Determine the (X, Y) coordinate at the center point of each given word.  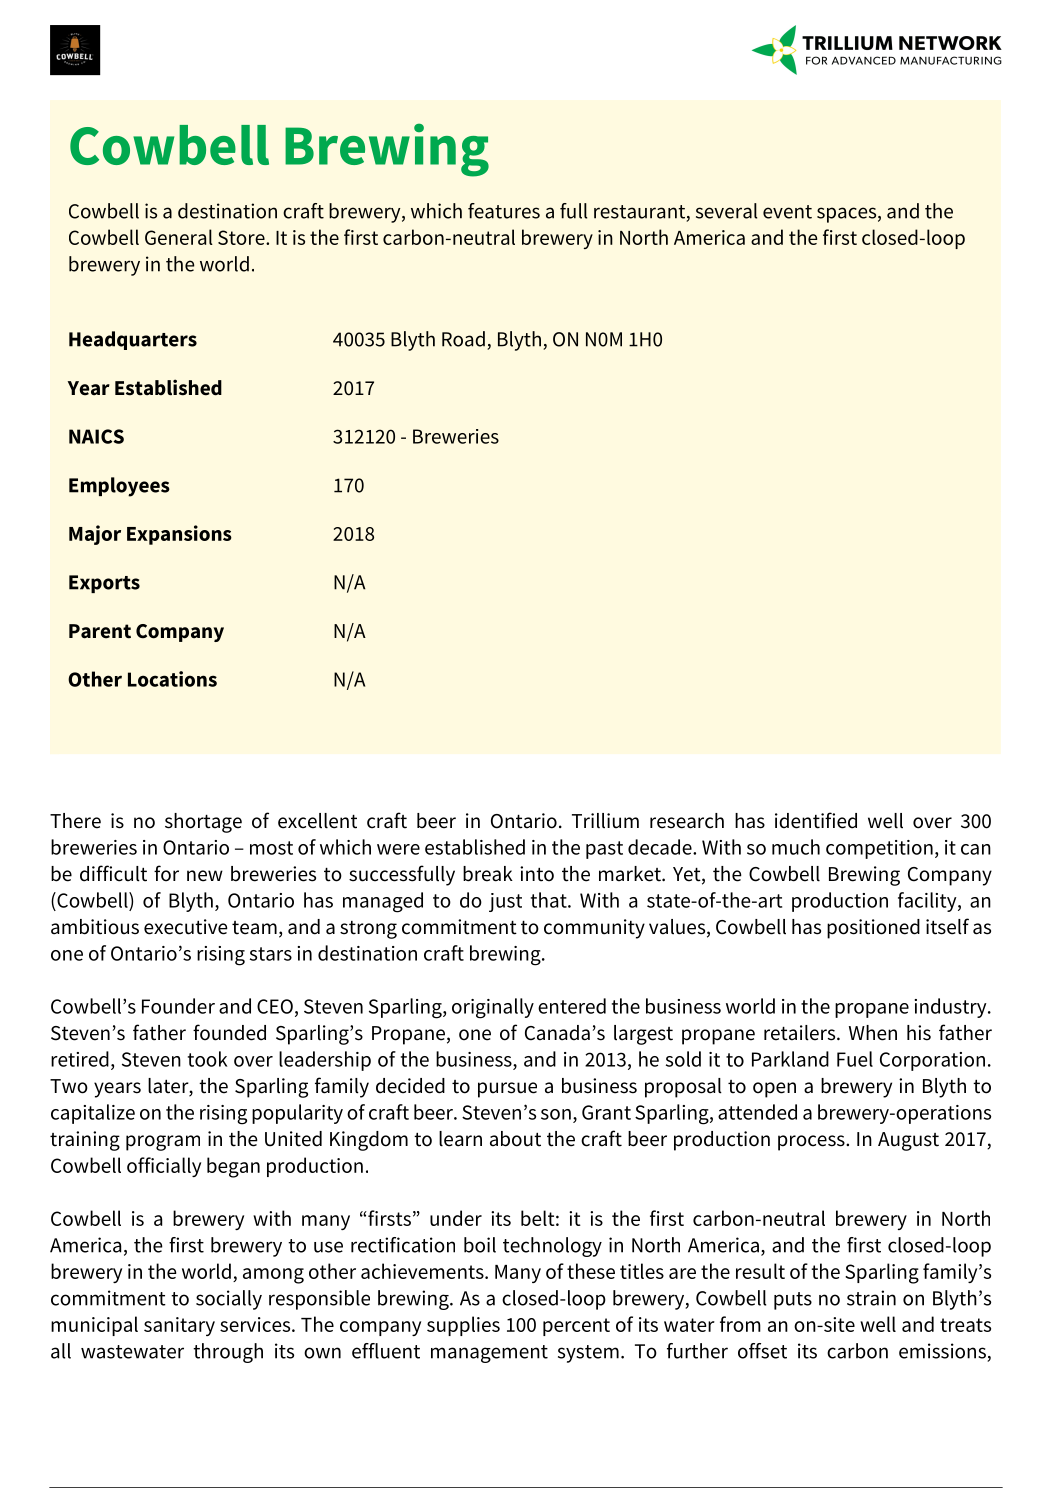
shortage (203, 823)
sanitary (179, 1326)
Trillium (605, 821)
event (787, 212)
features (504, 211)
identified (816, 820)
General (179, 237)
